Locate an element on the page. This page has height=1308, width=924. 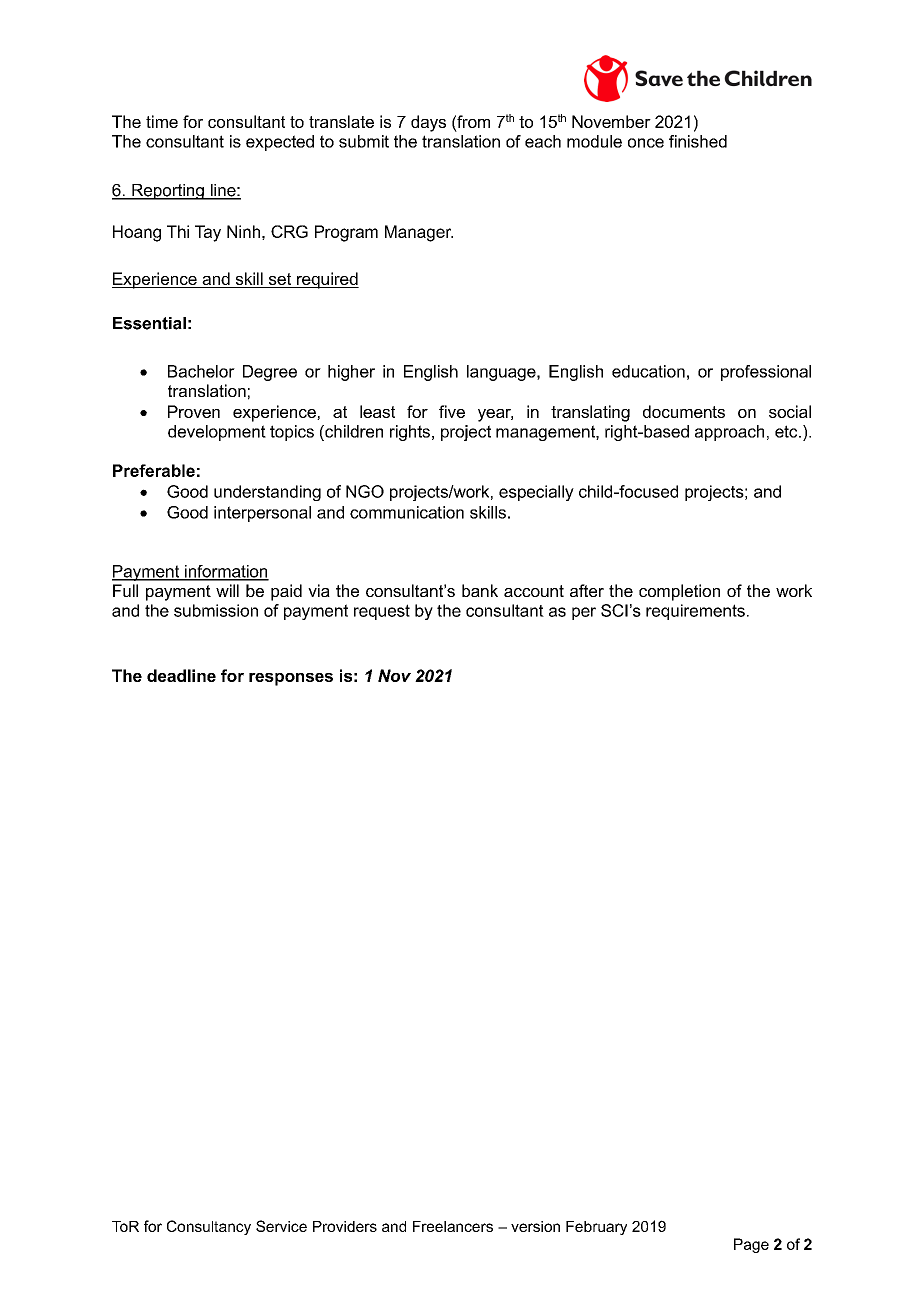
February is located at coordinates (596, 1228).
